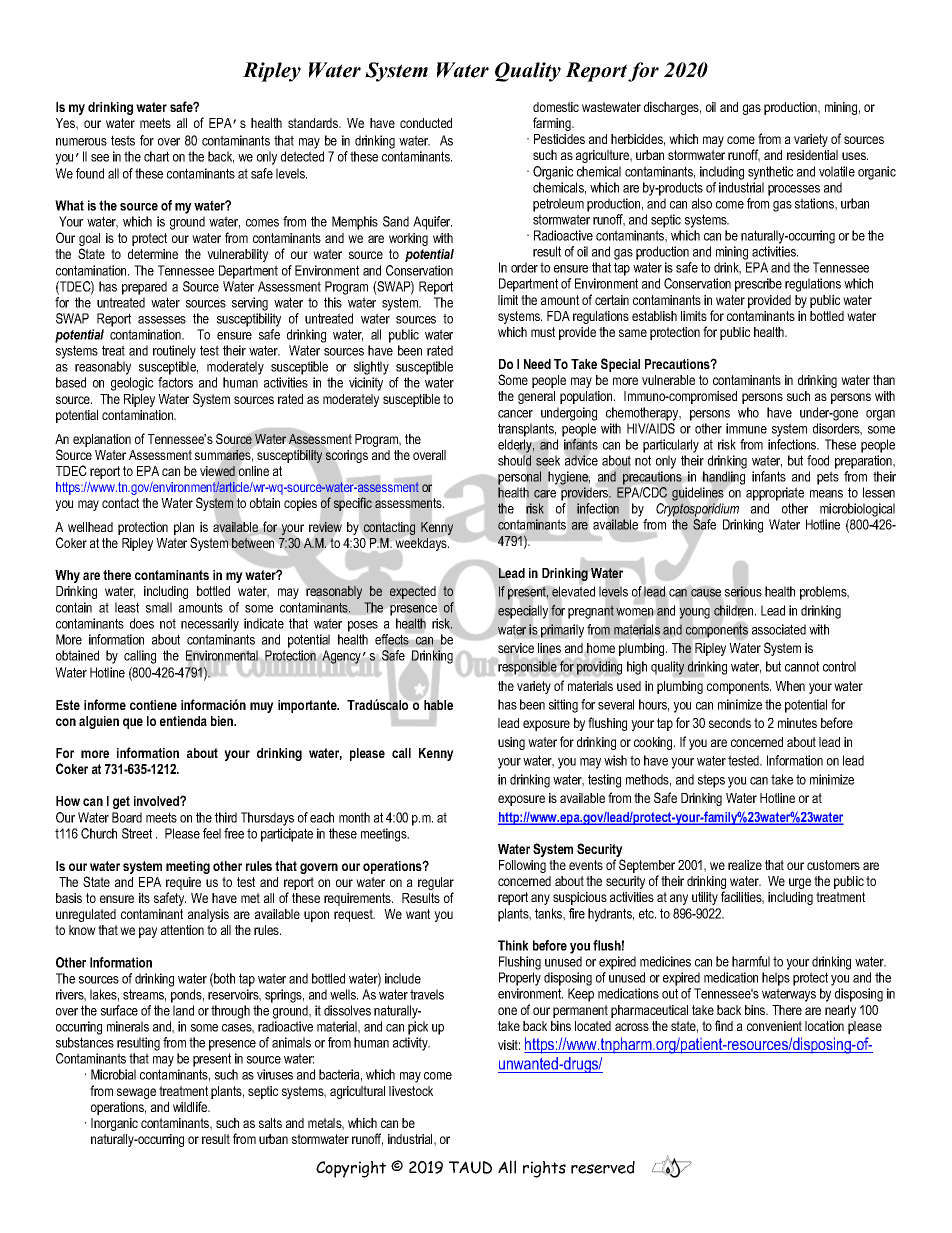 Image resolution: width=952 pixels, height=1233 pixels. What do you see at coordinates (426, 123) in the screenshot?
I see `conducted` at bounding box center [426, 123].
